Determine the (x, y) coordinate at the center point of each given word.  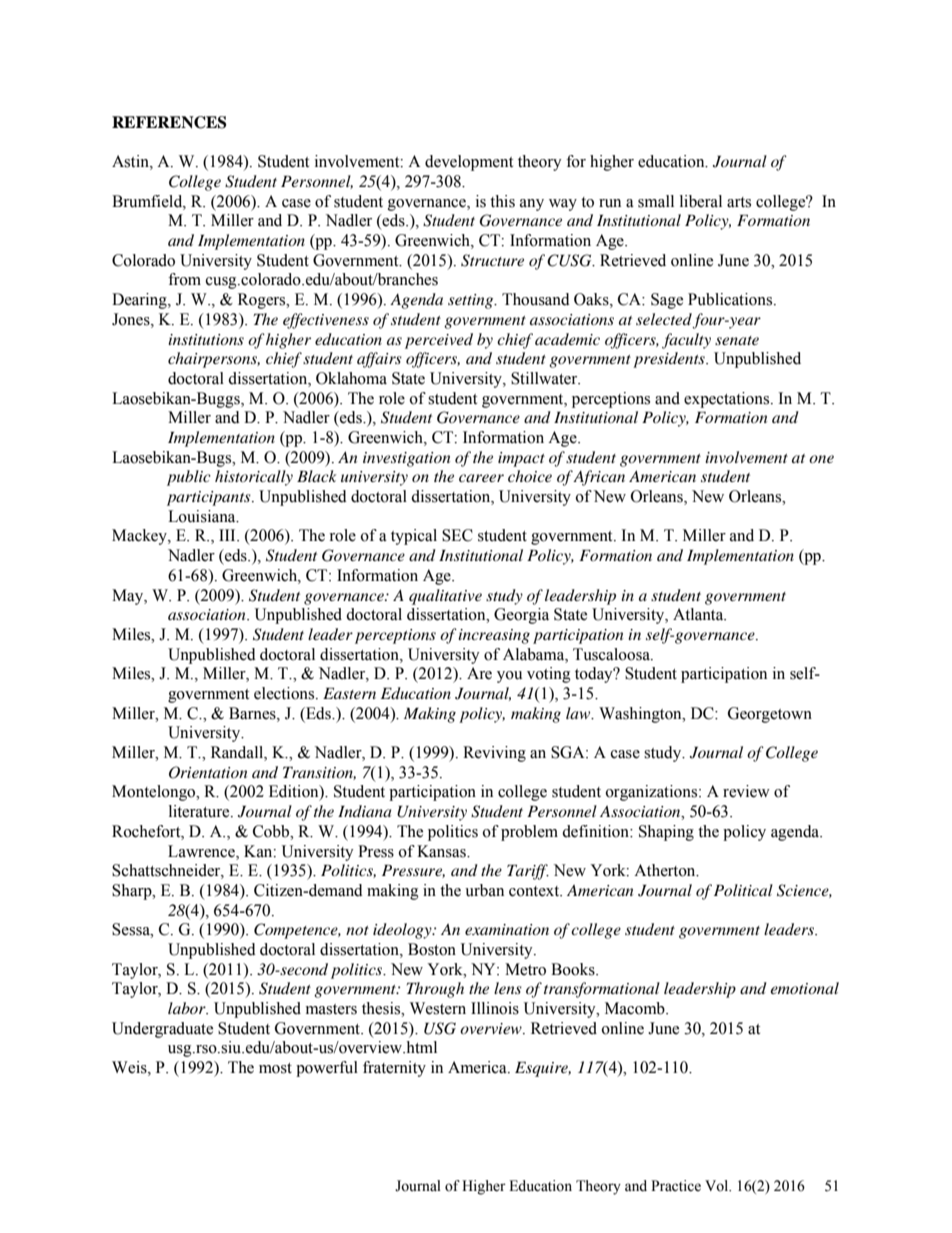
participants (210, 498)
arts (739, 202)
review (746, 791)
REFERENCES (169, 122)
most (275, 1068)
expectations (728, 400)
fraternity (394, 1069)
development (469, 163)
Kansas (442, 851)
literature (200, 811)
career (481, 478)
